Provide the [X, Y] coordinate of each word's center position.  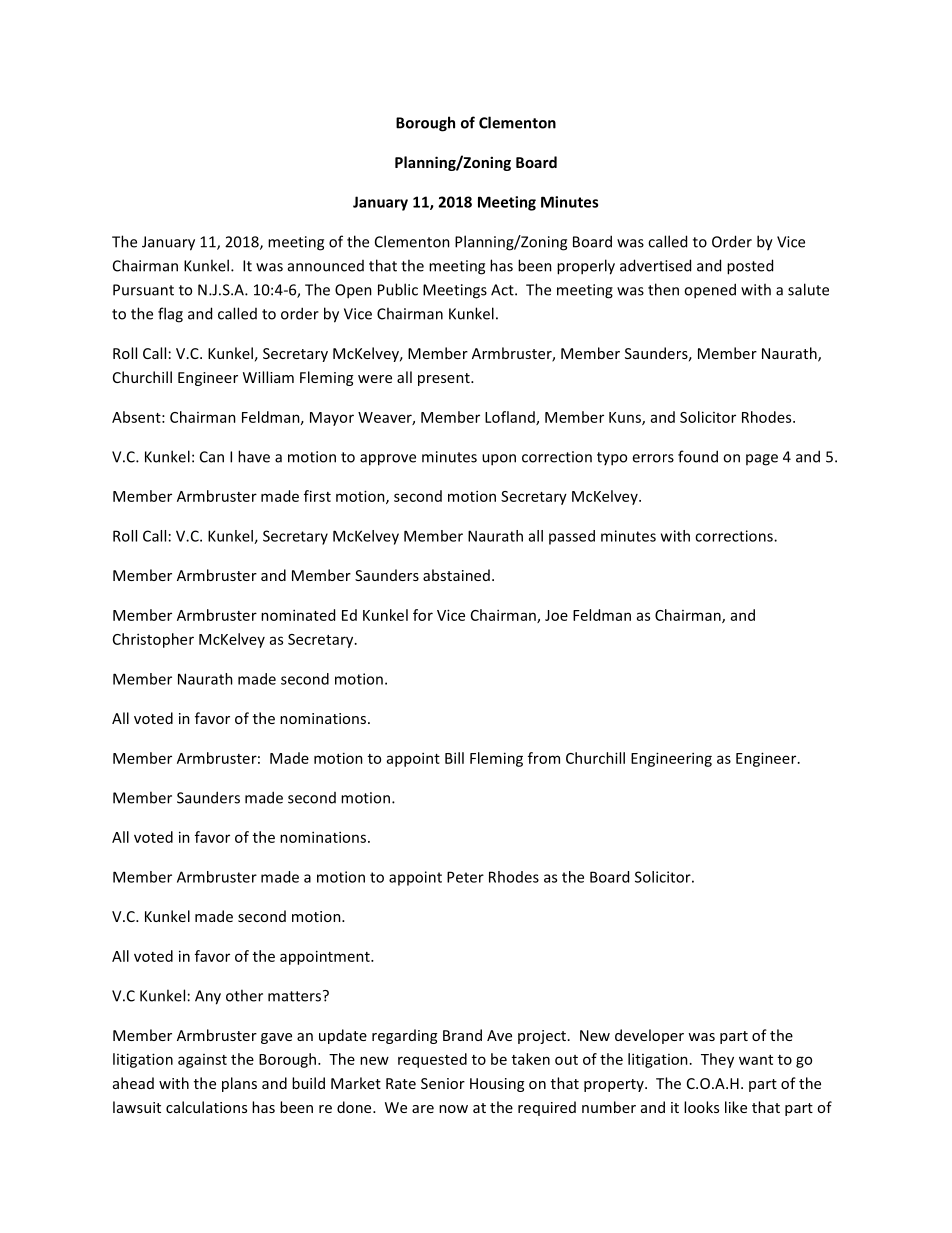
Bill [454, 758]
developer [649, 1036]
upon [499, 460]
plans [239, 1084]
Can [212, 457]
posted [750, 267]
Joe [556, 615]
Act [503, 290]
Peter [465, 877]
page [762, 460]
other [244, 995]
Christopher [153, 640]
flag [170, 315]
